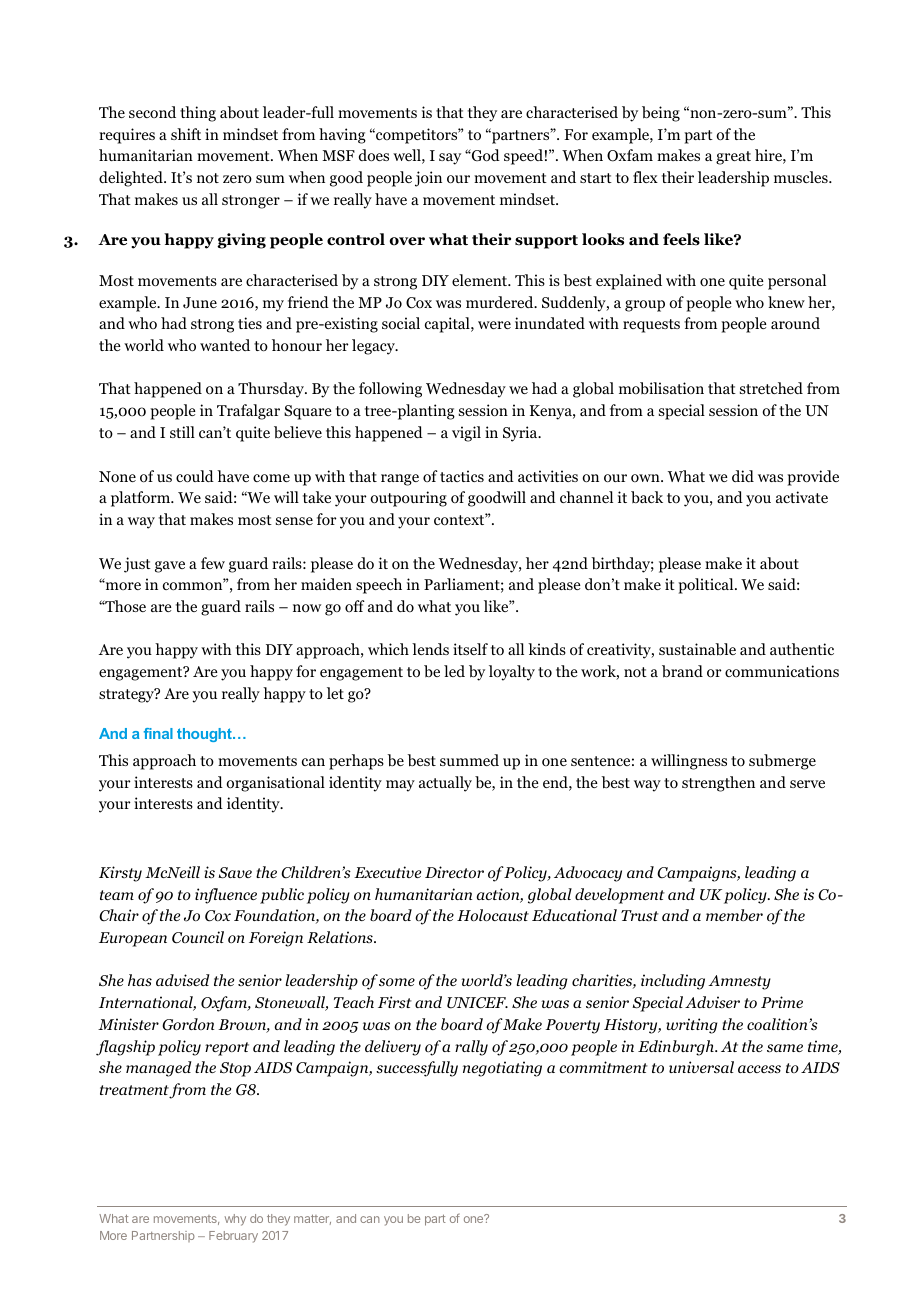 Image resolution: width=924 pixels, height=1308 pixels. I want to click on shift, so click(186, 134).
